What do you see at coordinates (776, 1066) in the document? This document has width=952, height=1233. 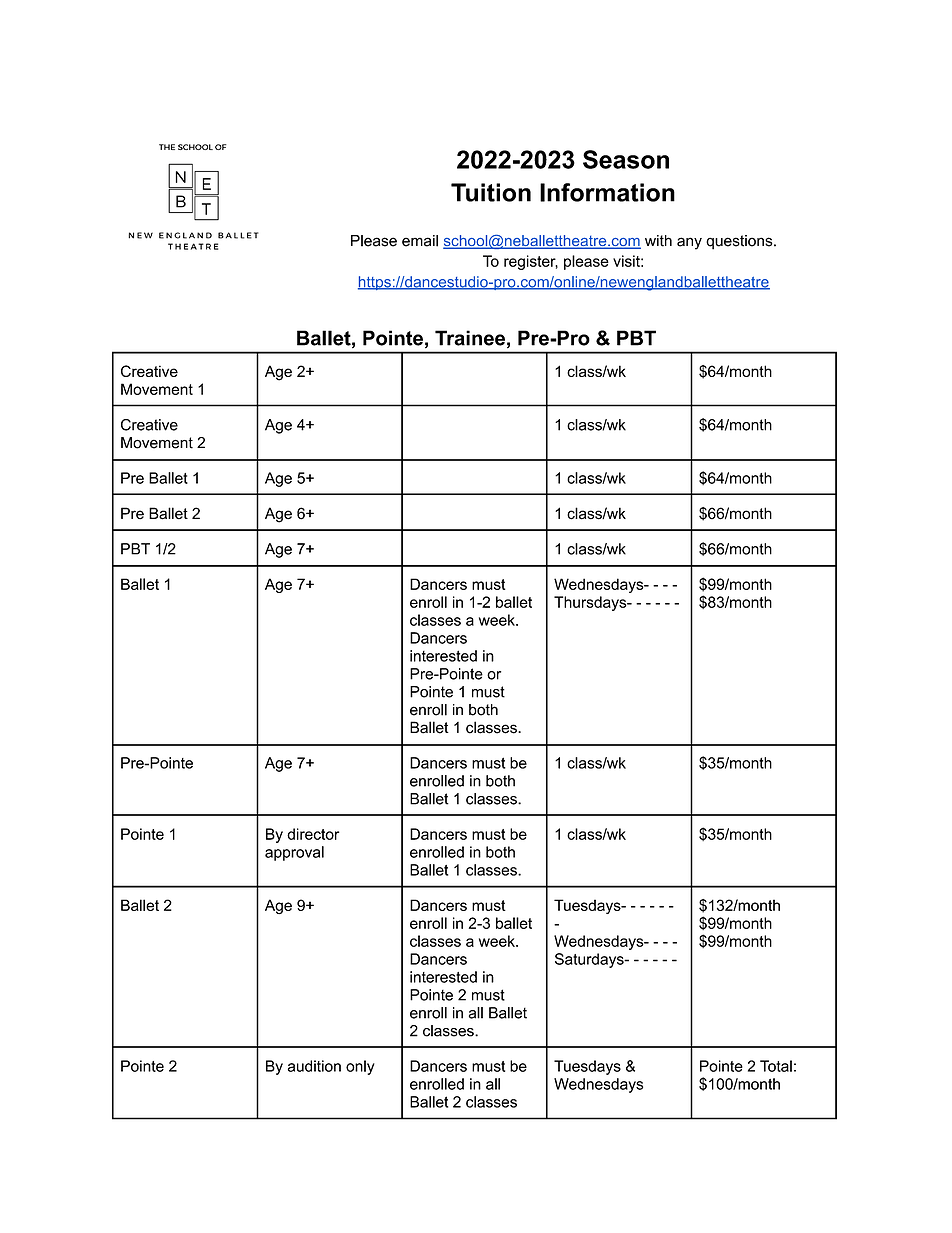 I see `Total` at bounding box center [776, 1066].
